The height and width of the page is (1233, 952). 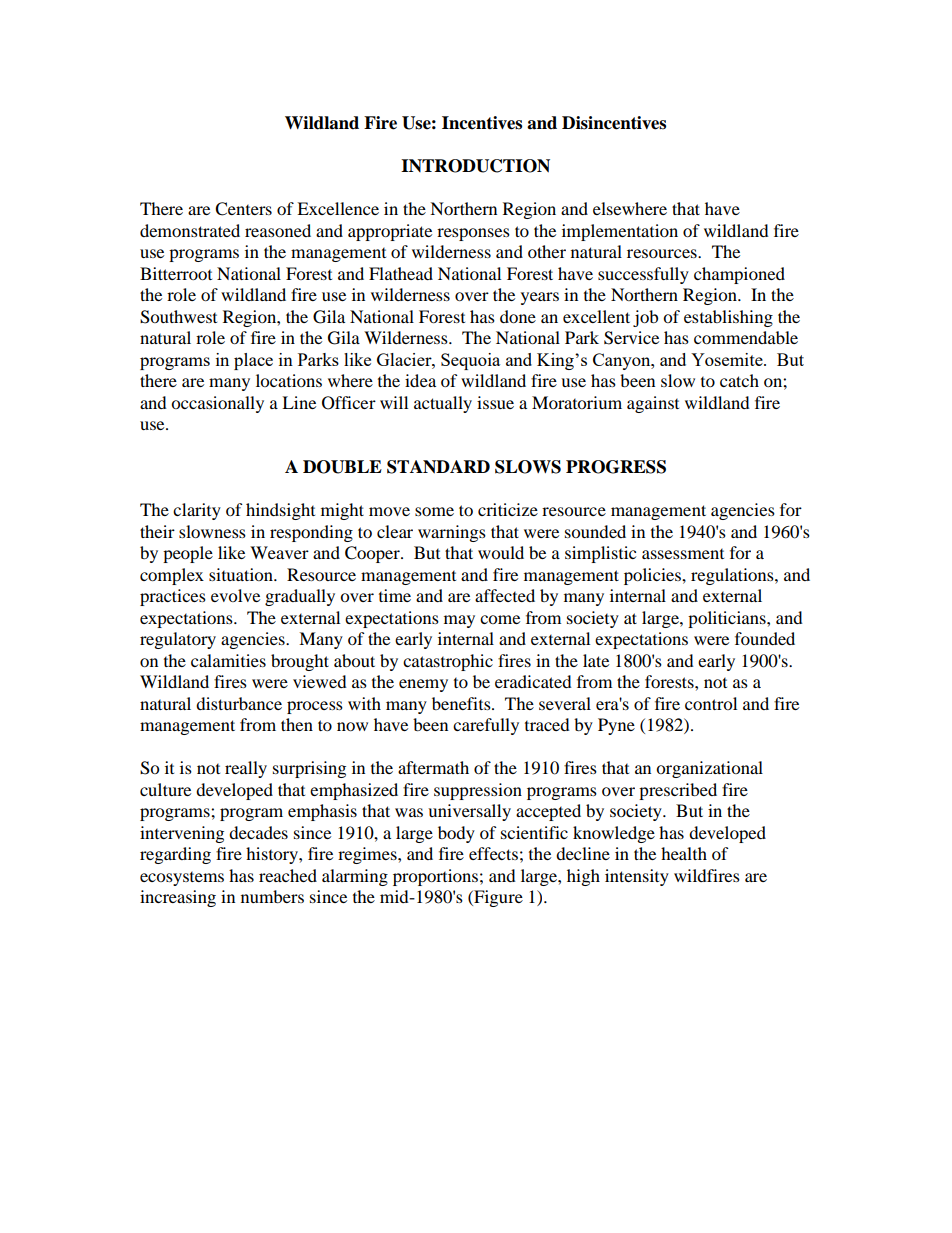 What do you see at coordinates (620, 232) in the page?
I see `implementation` at bounding box center [620, 232].
